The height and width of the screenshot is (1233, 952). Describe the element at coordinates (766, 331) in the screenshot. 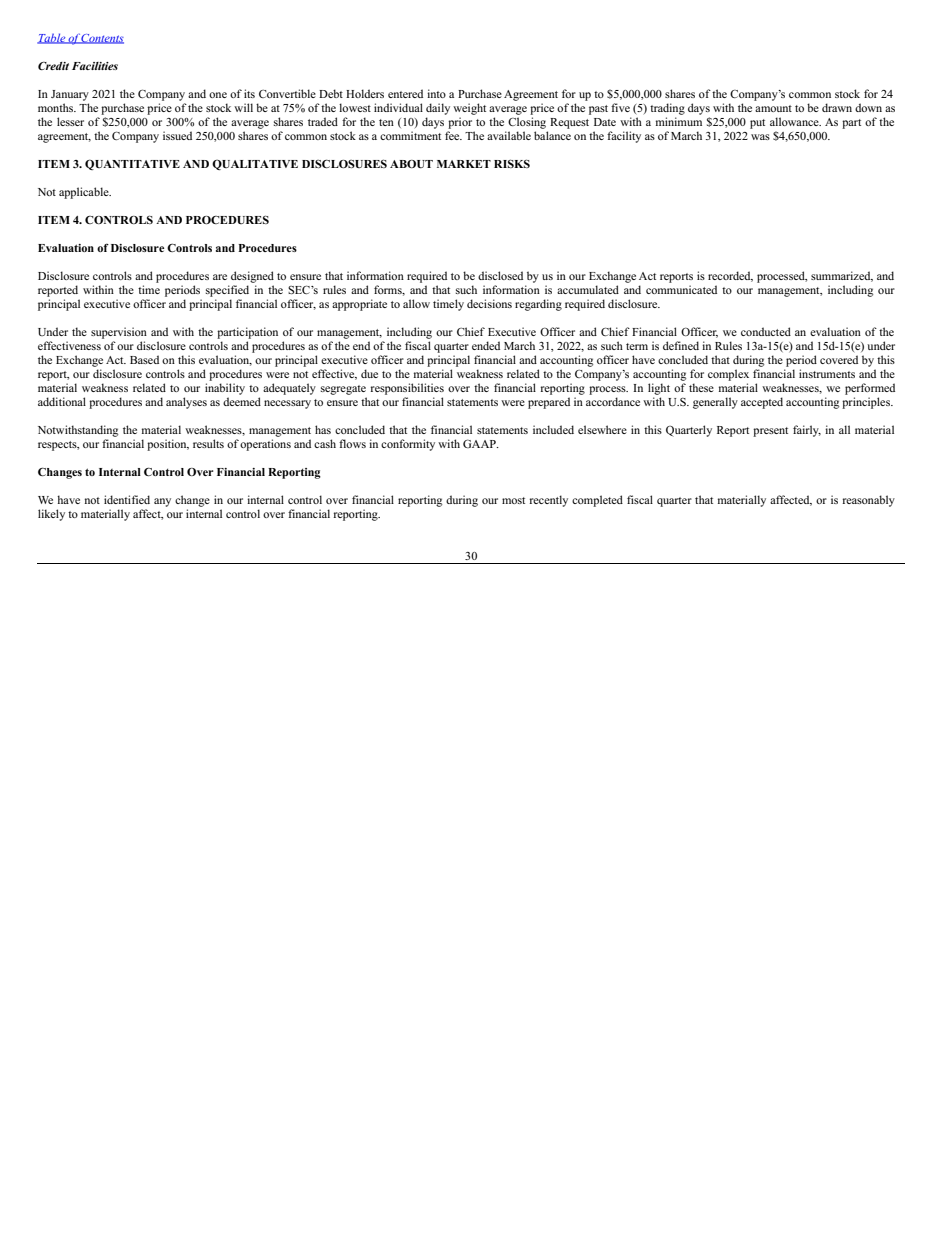

I see `conducted` at that location.
